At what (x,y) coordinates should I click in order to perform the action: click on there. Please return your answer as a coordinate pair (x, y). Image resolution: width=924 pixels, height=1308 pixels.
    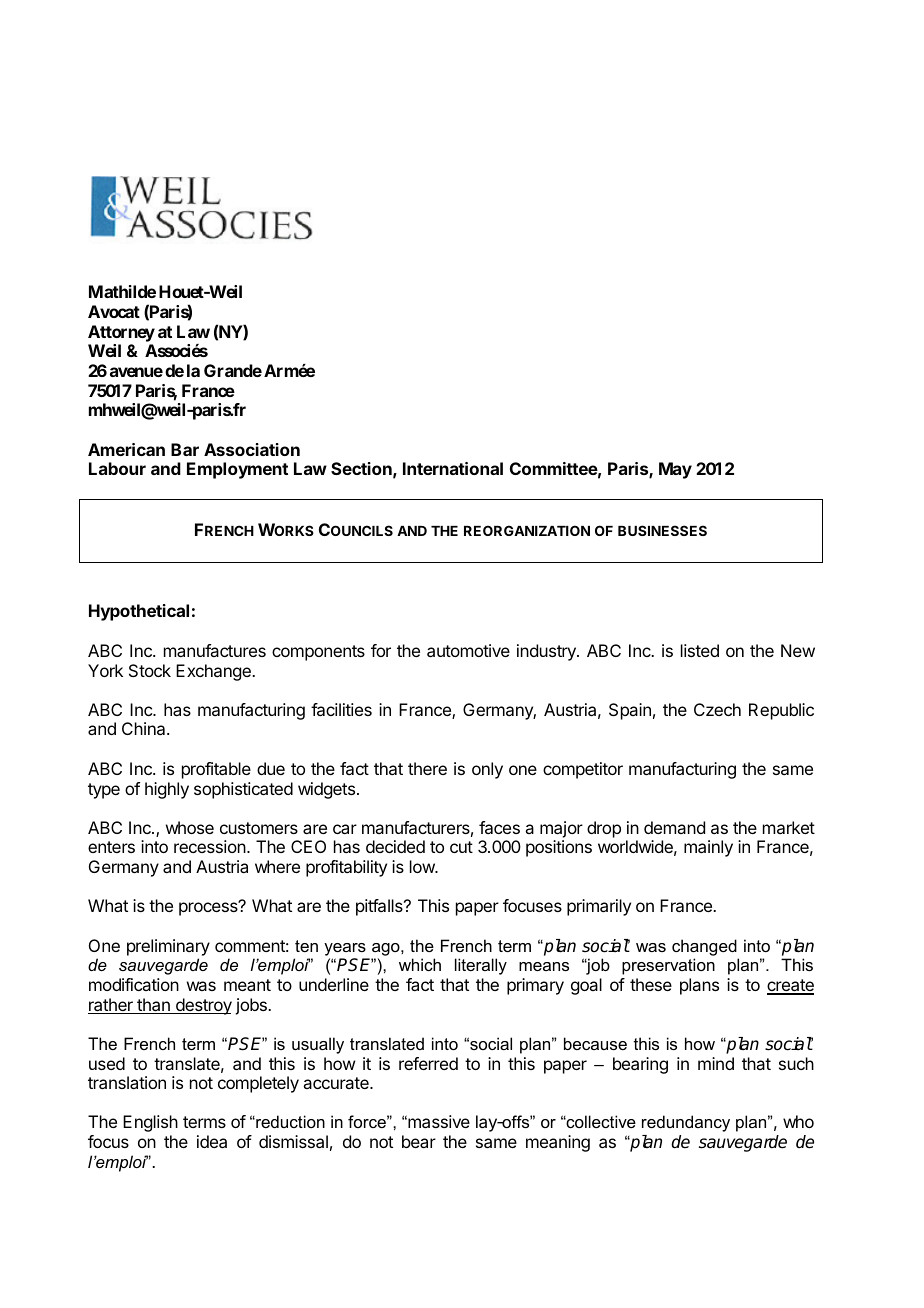
    Looking at the image, I should click on (427, 768).
